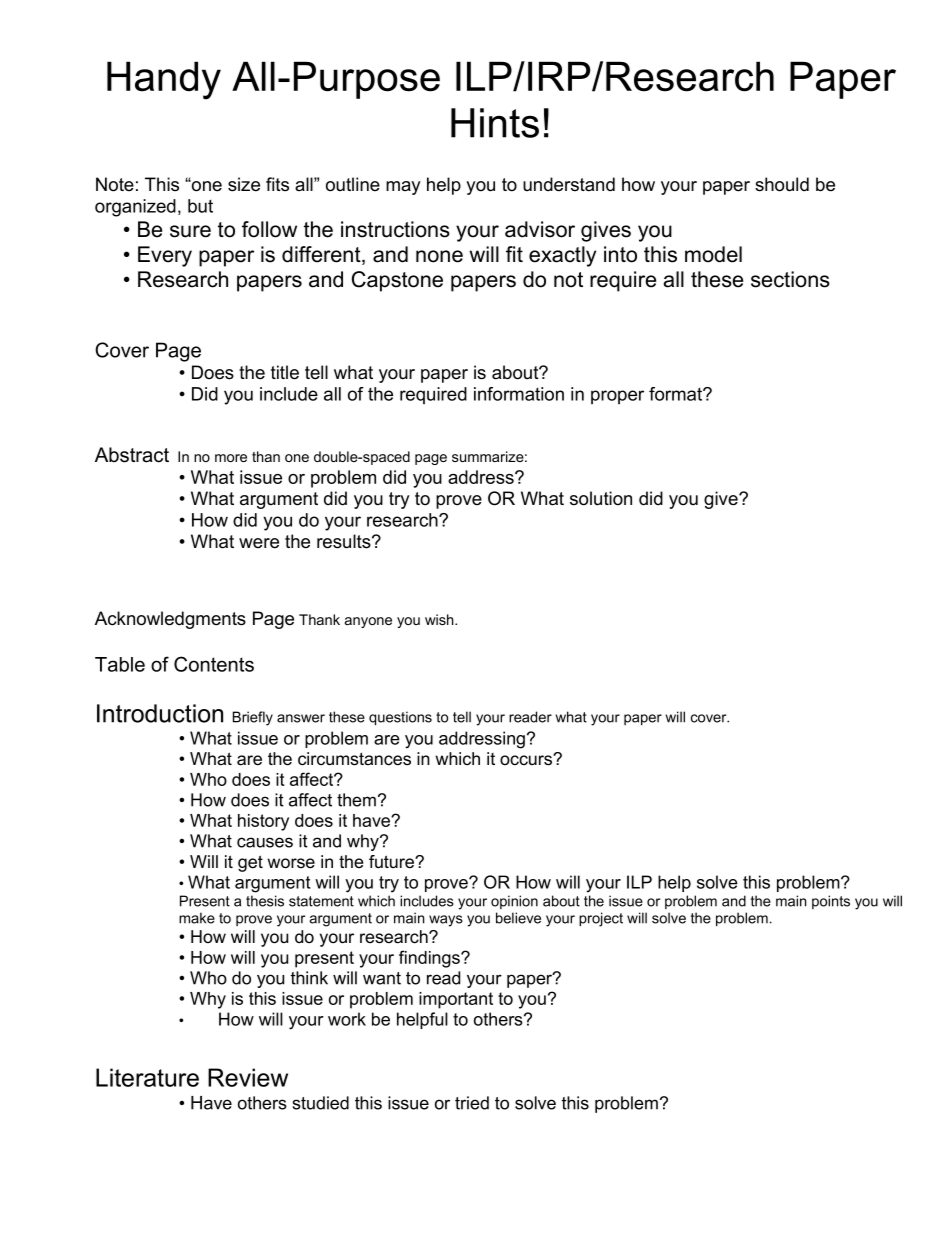  What do you see at coordinates (601, 919) in the image?
I see `project` at bounding box center [601, 919].
